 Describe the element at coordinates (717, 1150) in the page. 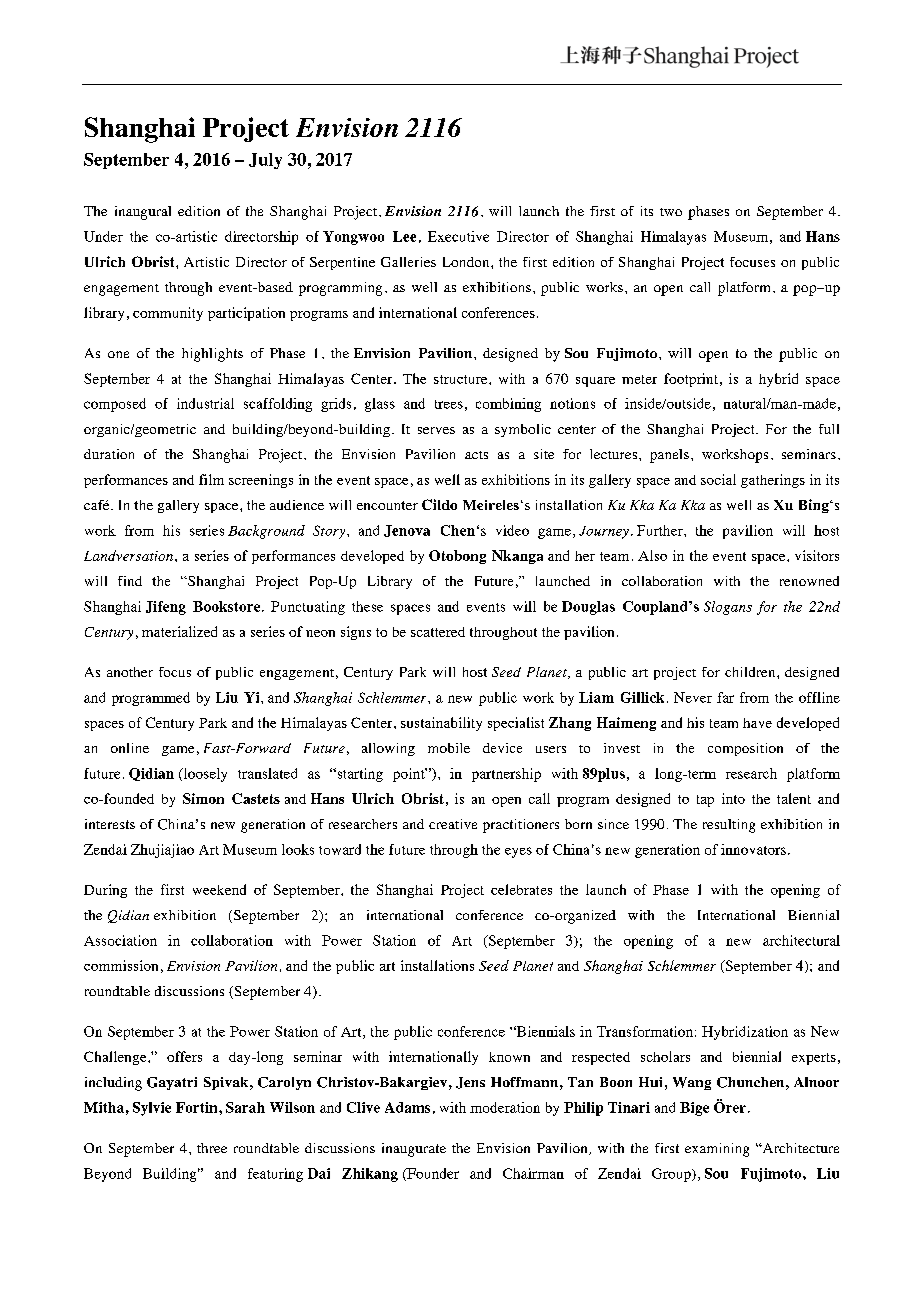

I see `examining` at that location.
